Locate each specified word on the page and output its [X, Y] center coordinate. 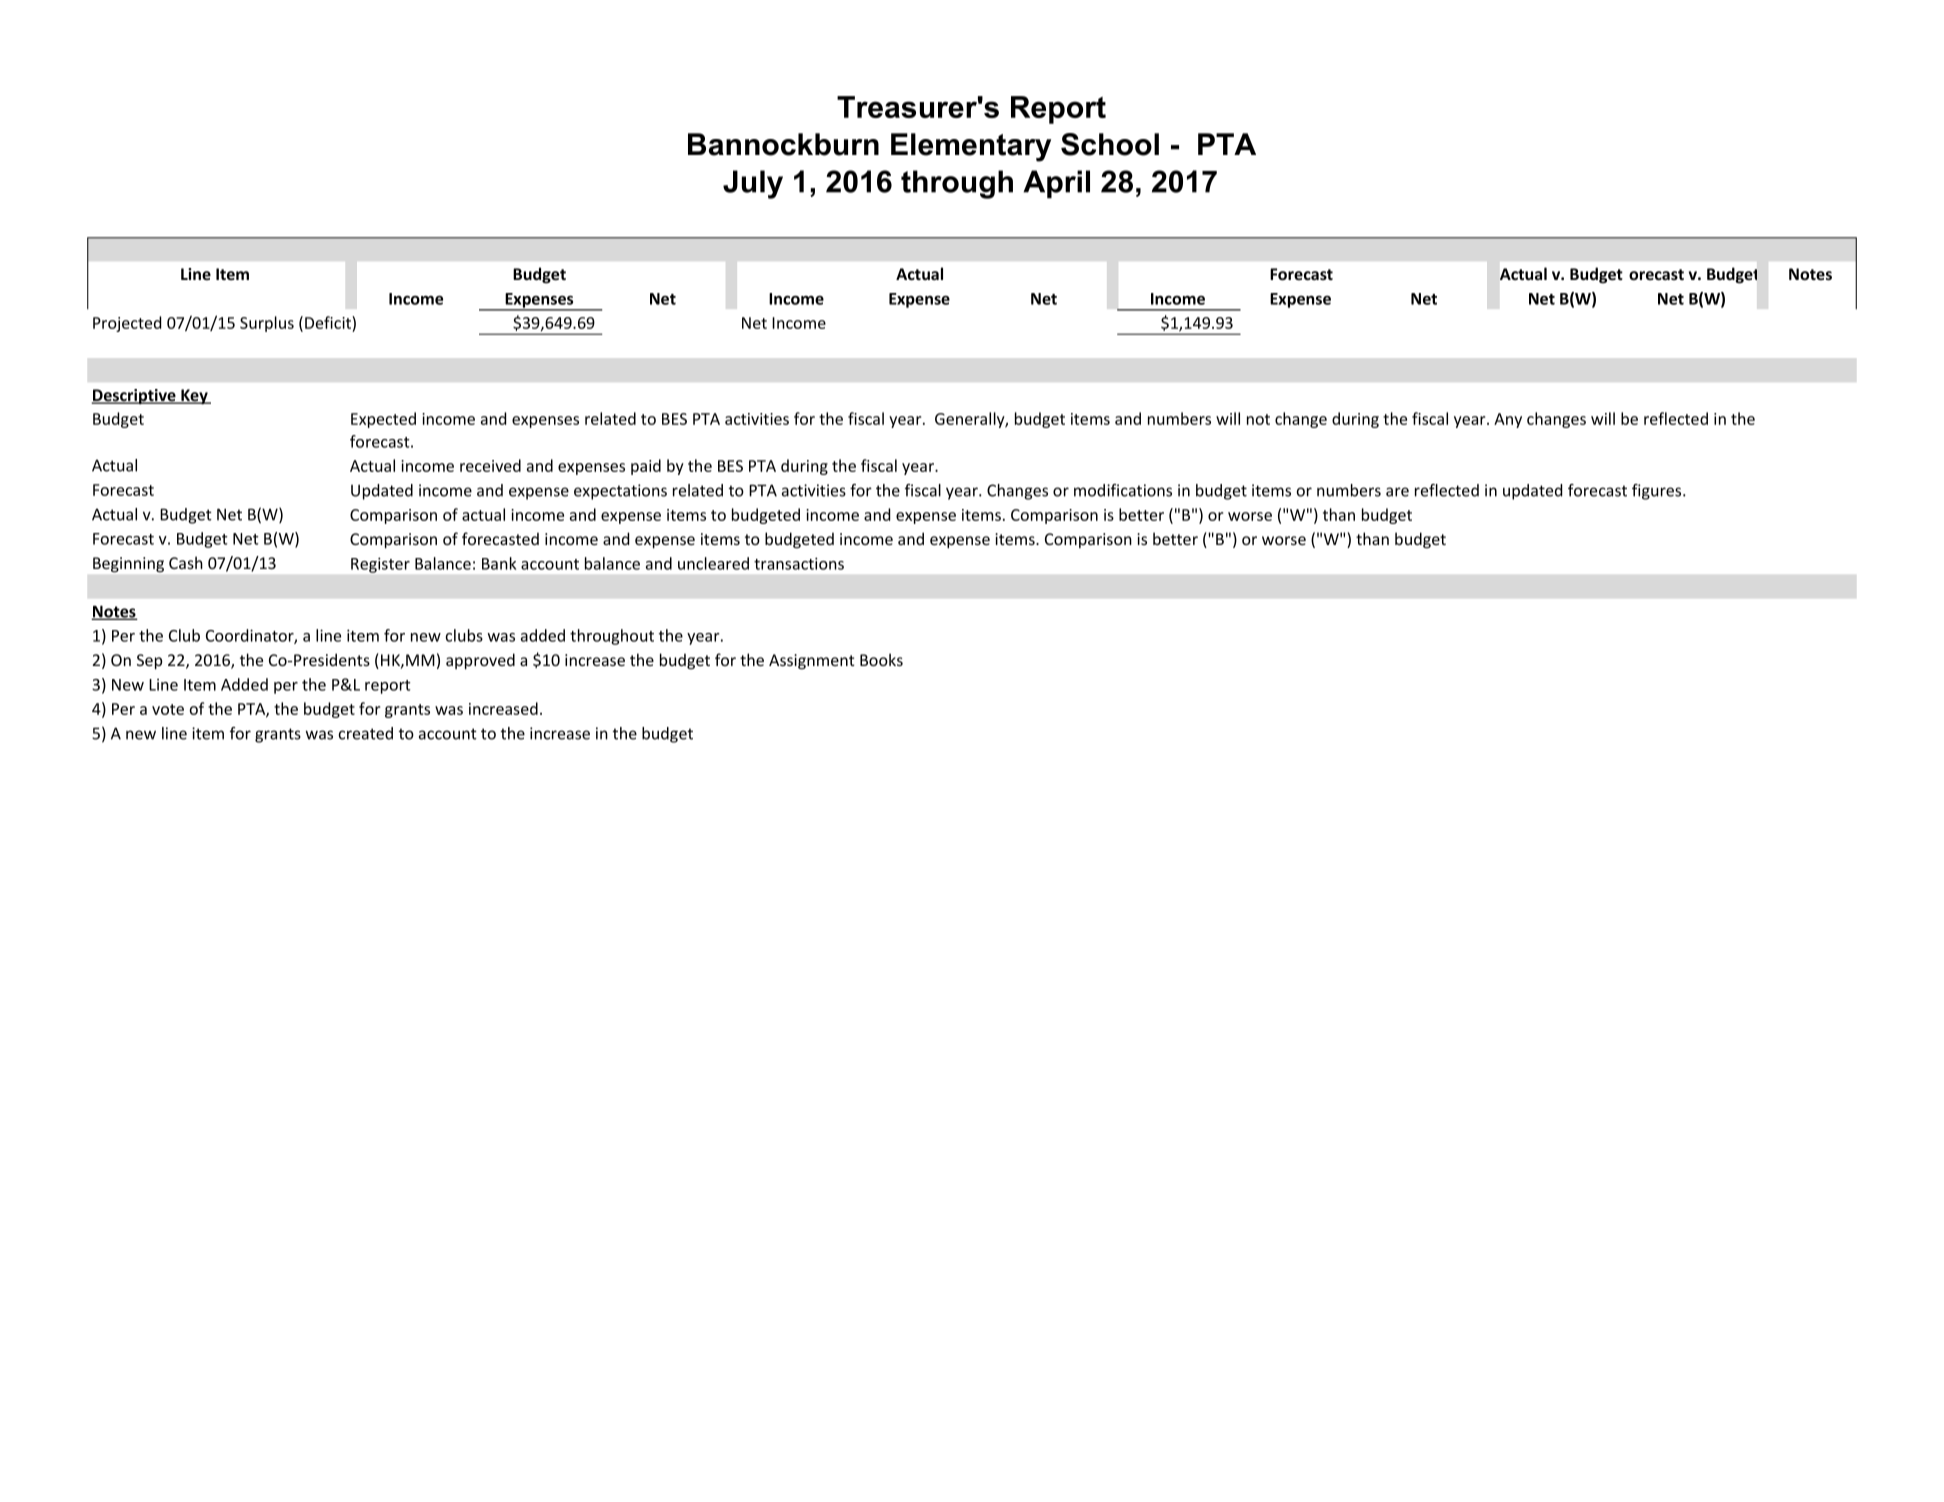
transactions [799, 563]
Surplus [267, 324]
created [366, 733]
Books [881, 659]
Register [380, 565]
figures [1658, 492]
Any [1508, 420]
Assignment [811, 662]
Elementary [971, 147]
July [753, 184]
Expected [383, 420]
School [1110, 144]
